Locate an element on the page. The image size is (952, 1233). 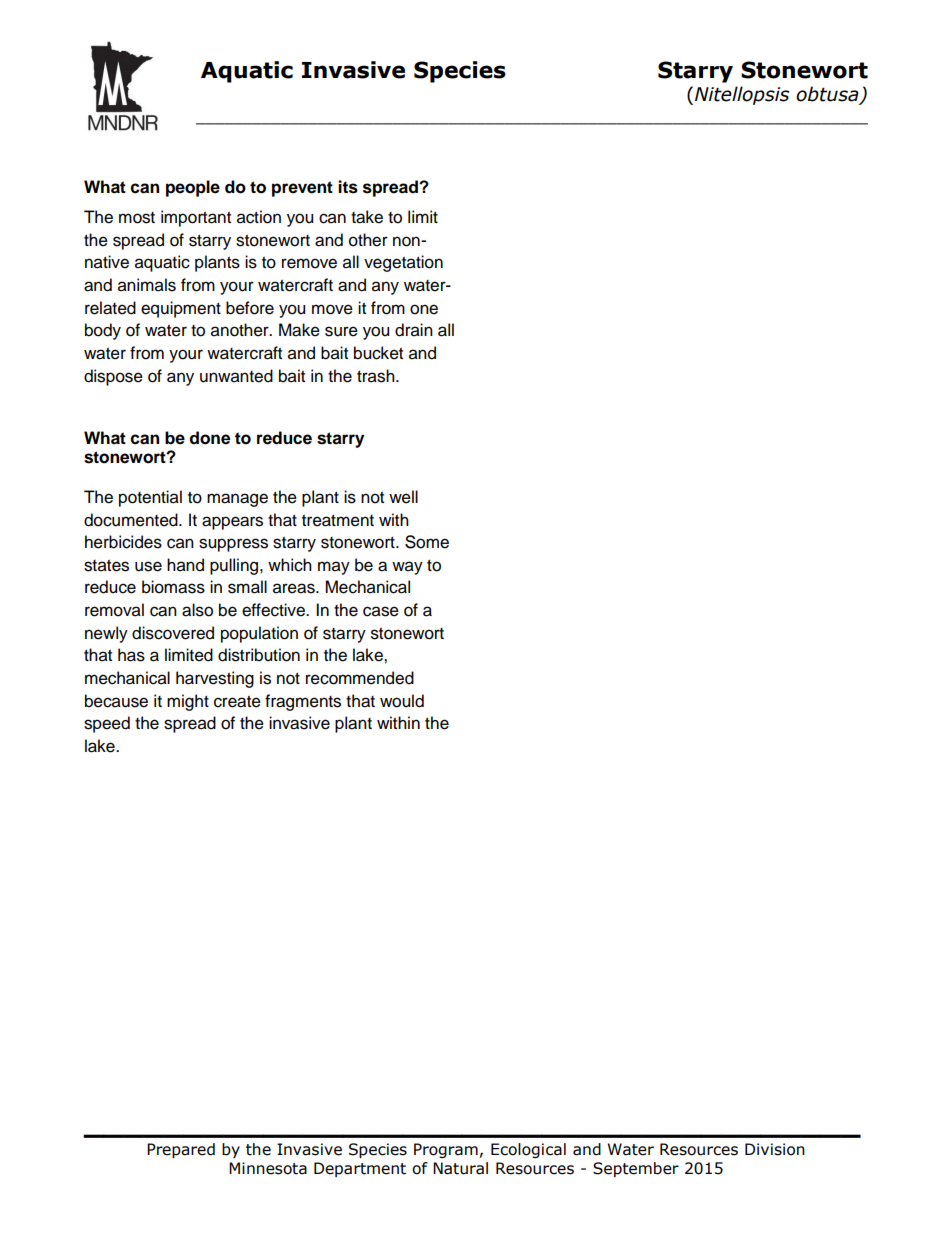
recommended is located at coordinates (360, 678).
